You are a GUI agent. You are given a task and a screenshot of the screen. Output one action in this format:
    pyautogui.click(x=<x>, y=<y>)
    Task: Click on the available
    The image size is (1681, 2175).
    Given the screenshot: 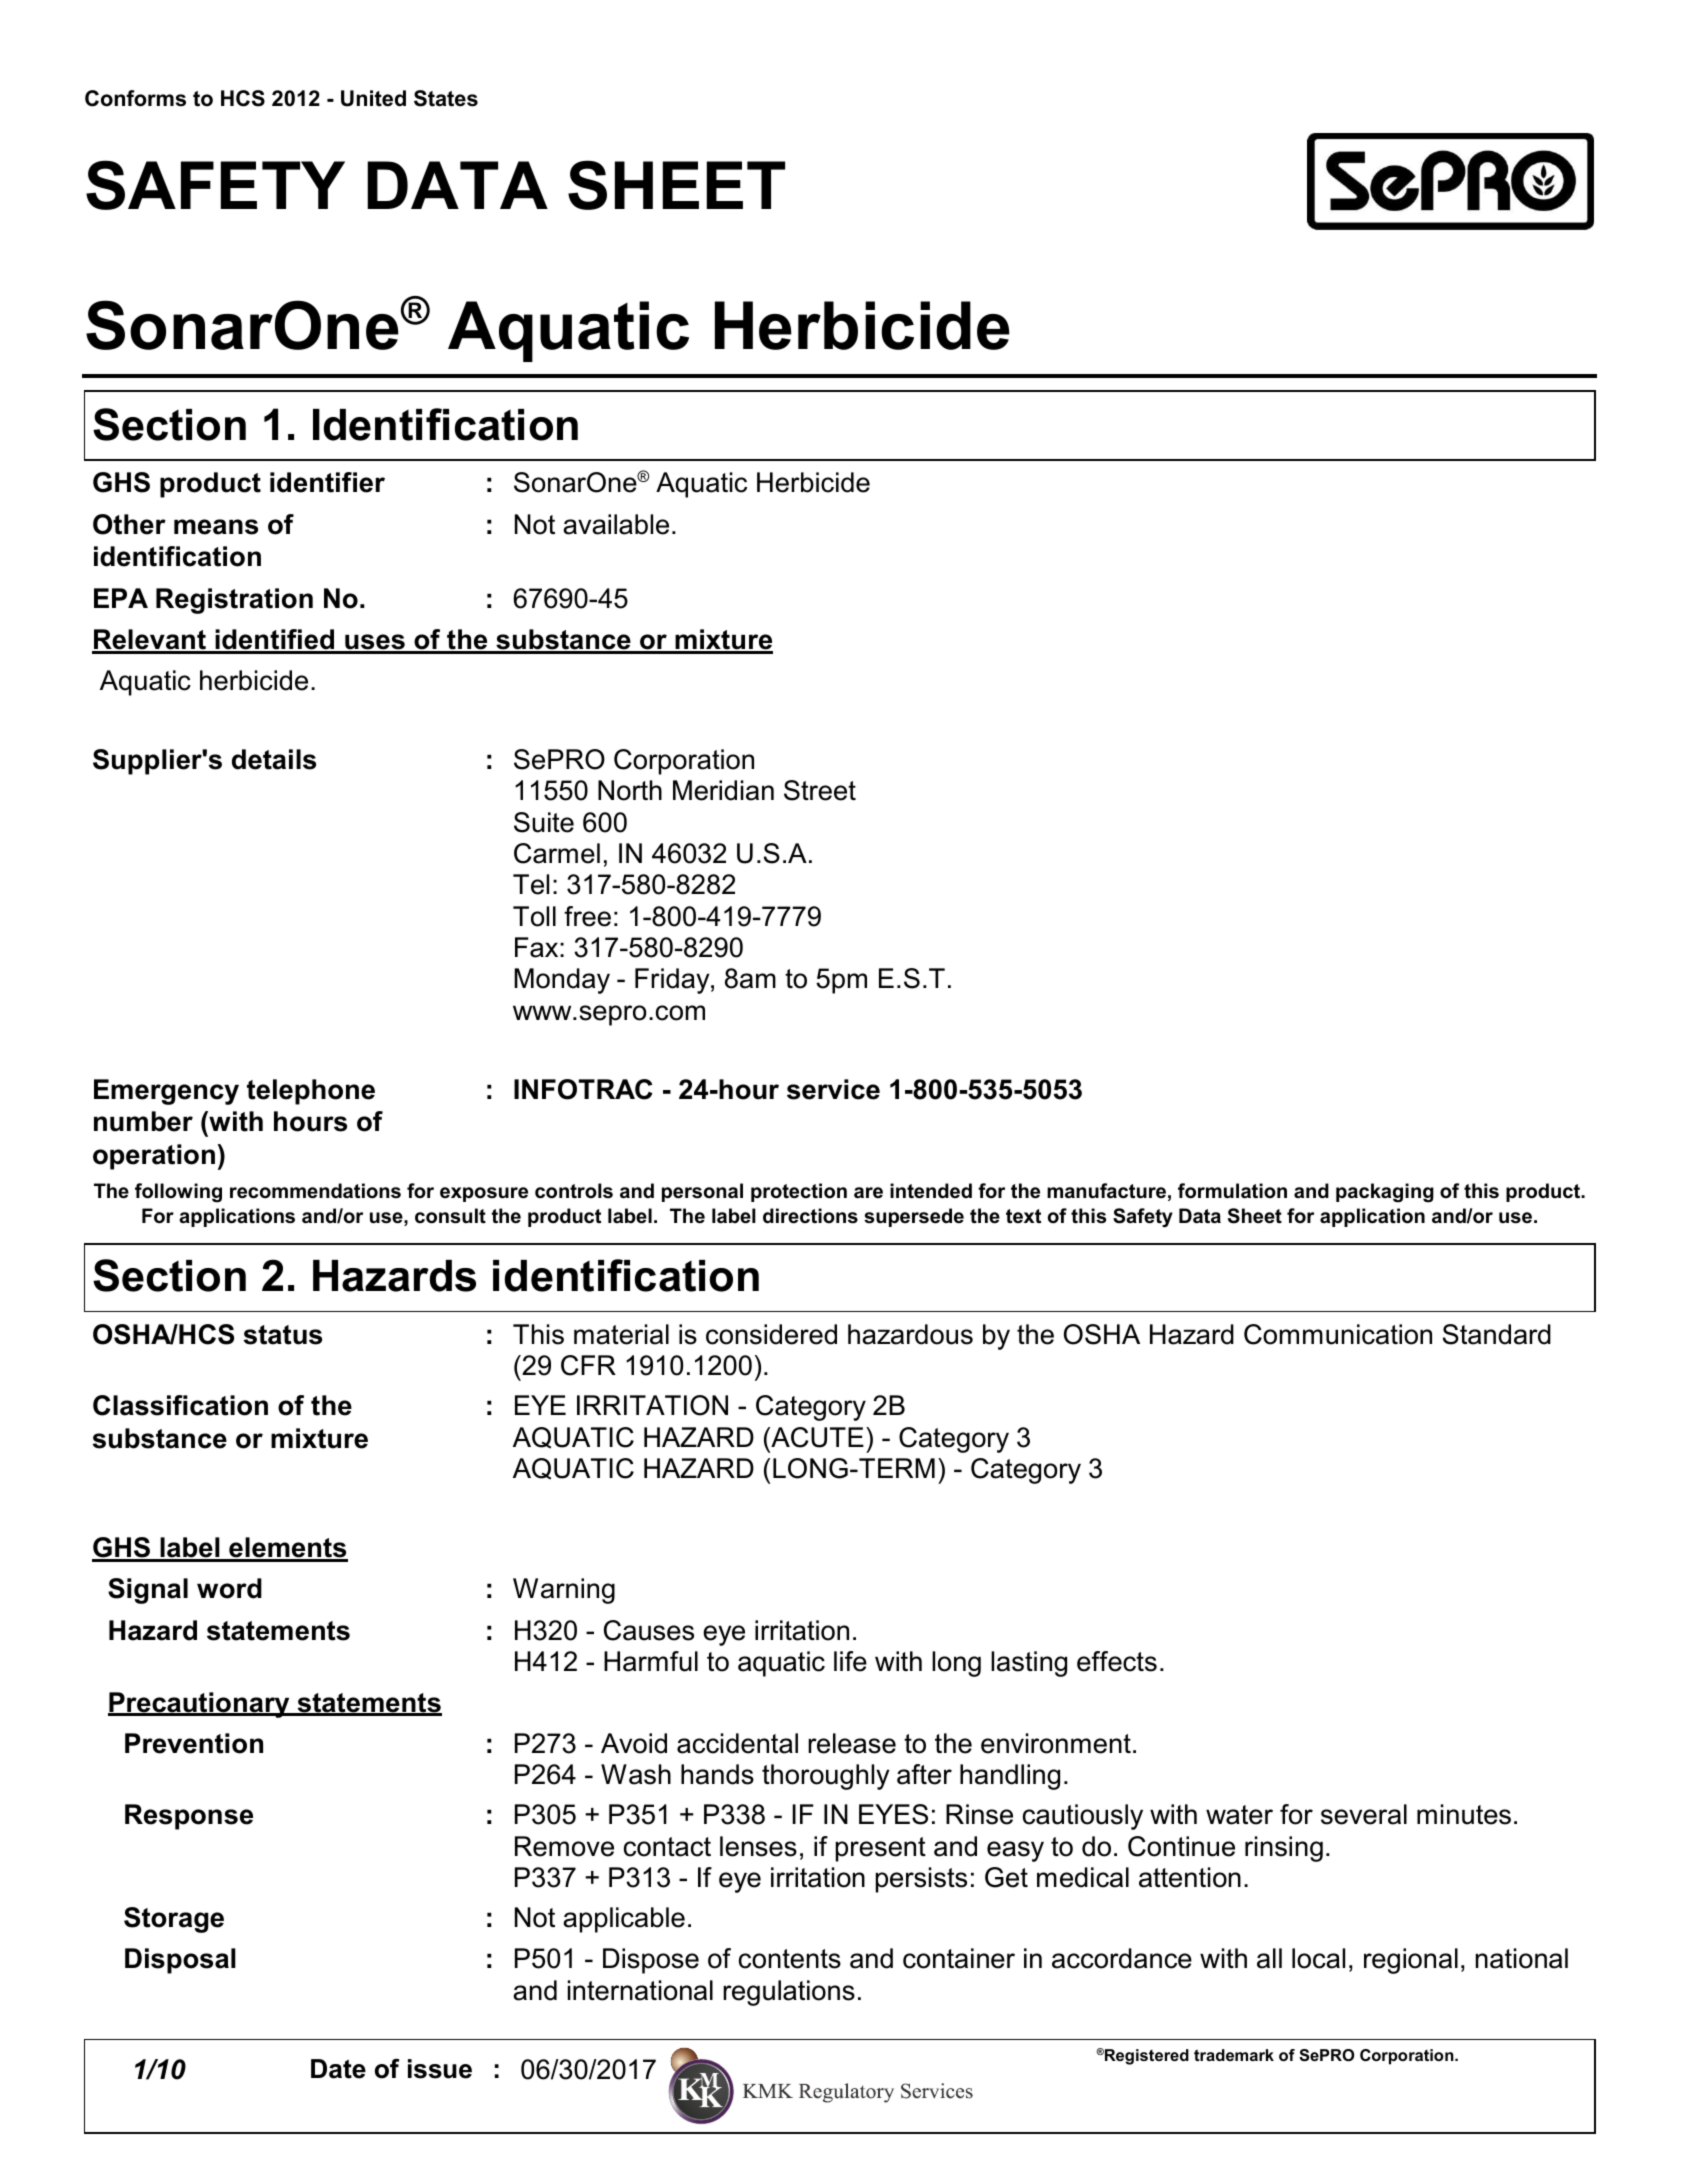 What is the action you would take?
    pyautogui.click(x=616, y=524)
